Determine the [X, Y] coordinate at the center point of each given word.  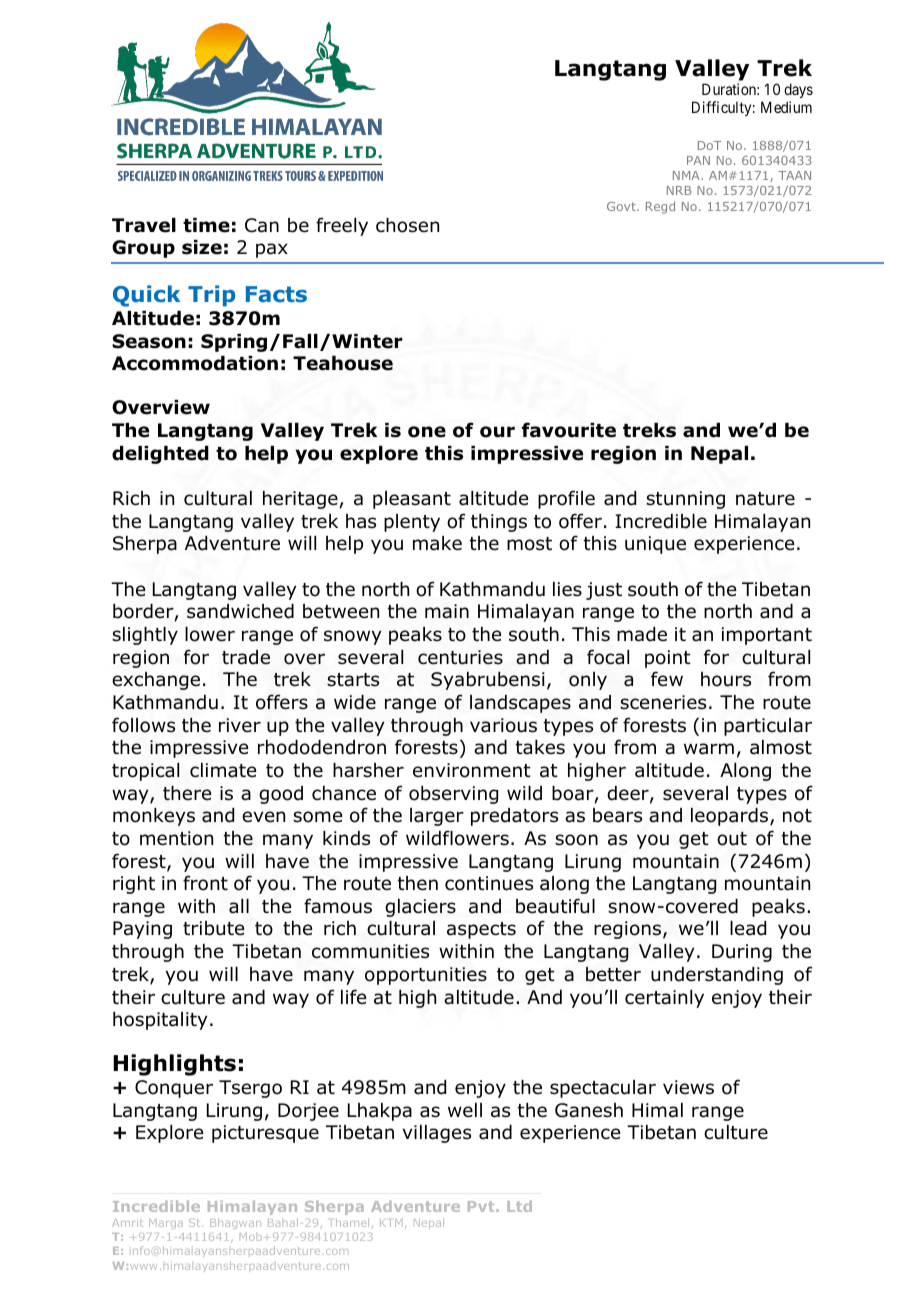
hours [726, 679]
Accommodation [195, 363]
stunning [685, 500]
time [206, 225]
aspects [481, 930]
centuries [460, 657]
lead [748, 928]
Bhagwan [235, 1223]
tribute [214, 928]
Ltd [519, 1206]
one [427, 432]
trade [246, 657]
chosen [407, 225]
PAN [698, 160]
